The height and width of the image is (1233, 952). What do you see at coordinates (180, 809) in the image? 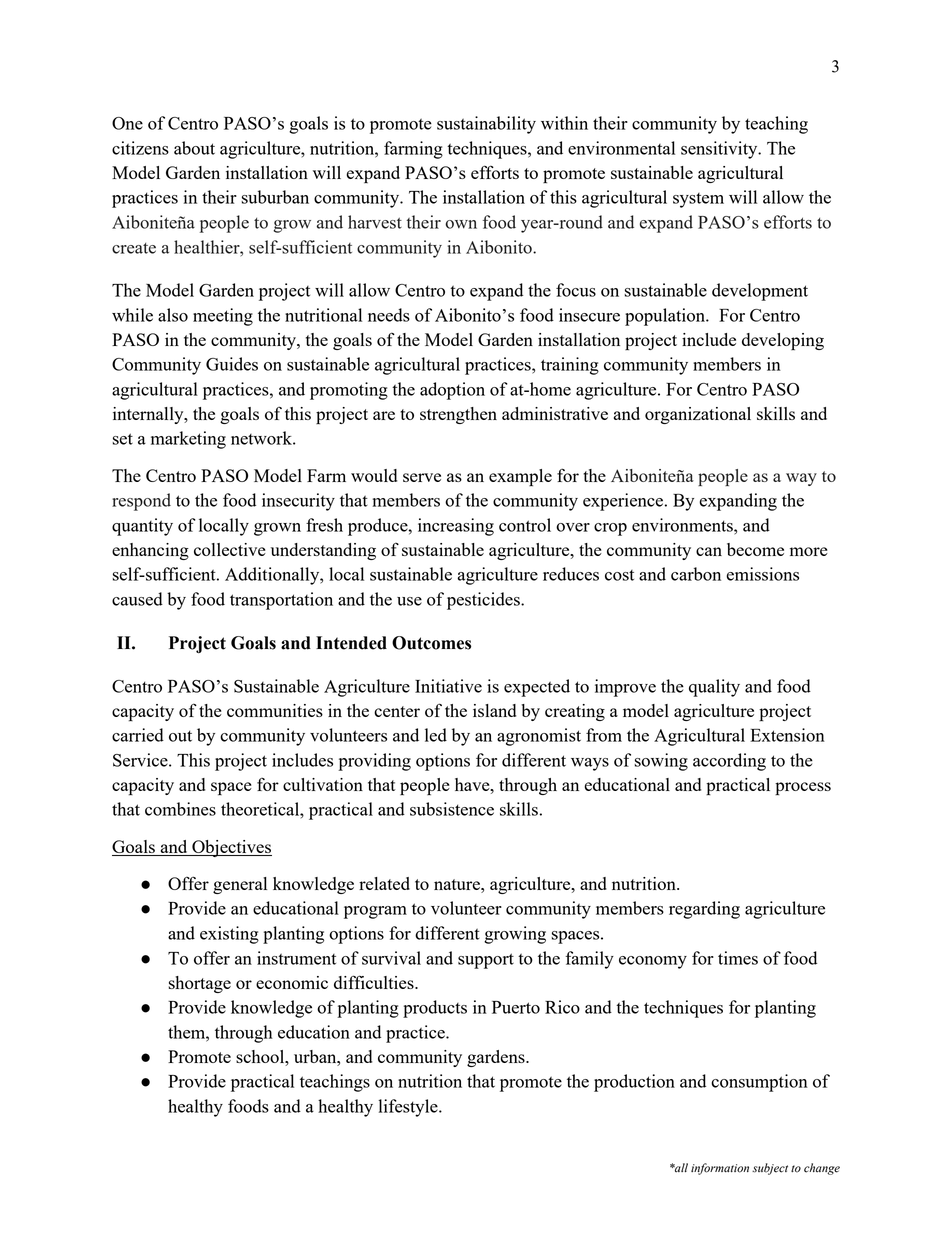
I see `combines` at bounding box center [180, 809].
